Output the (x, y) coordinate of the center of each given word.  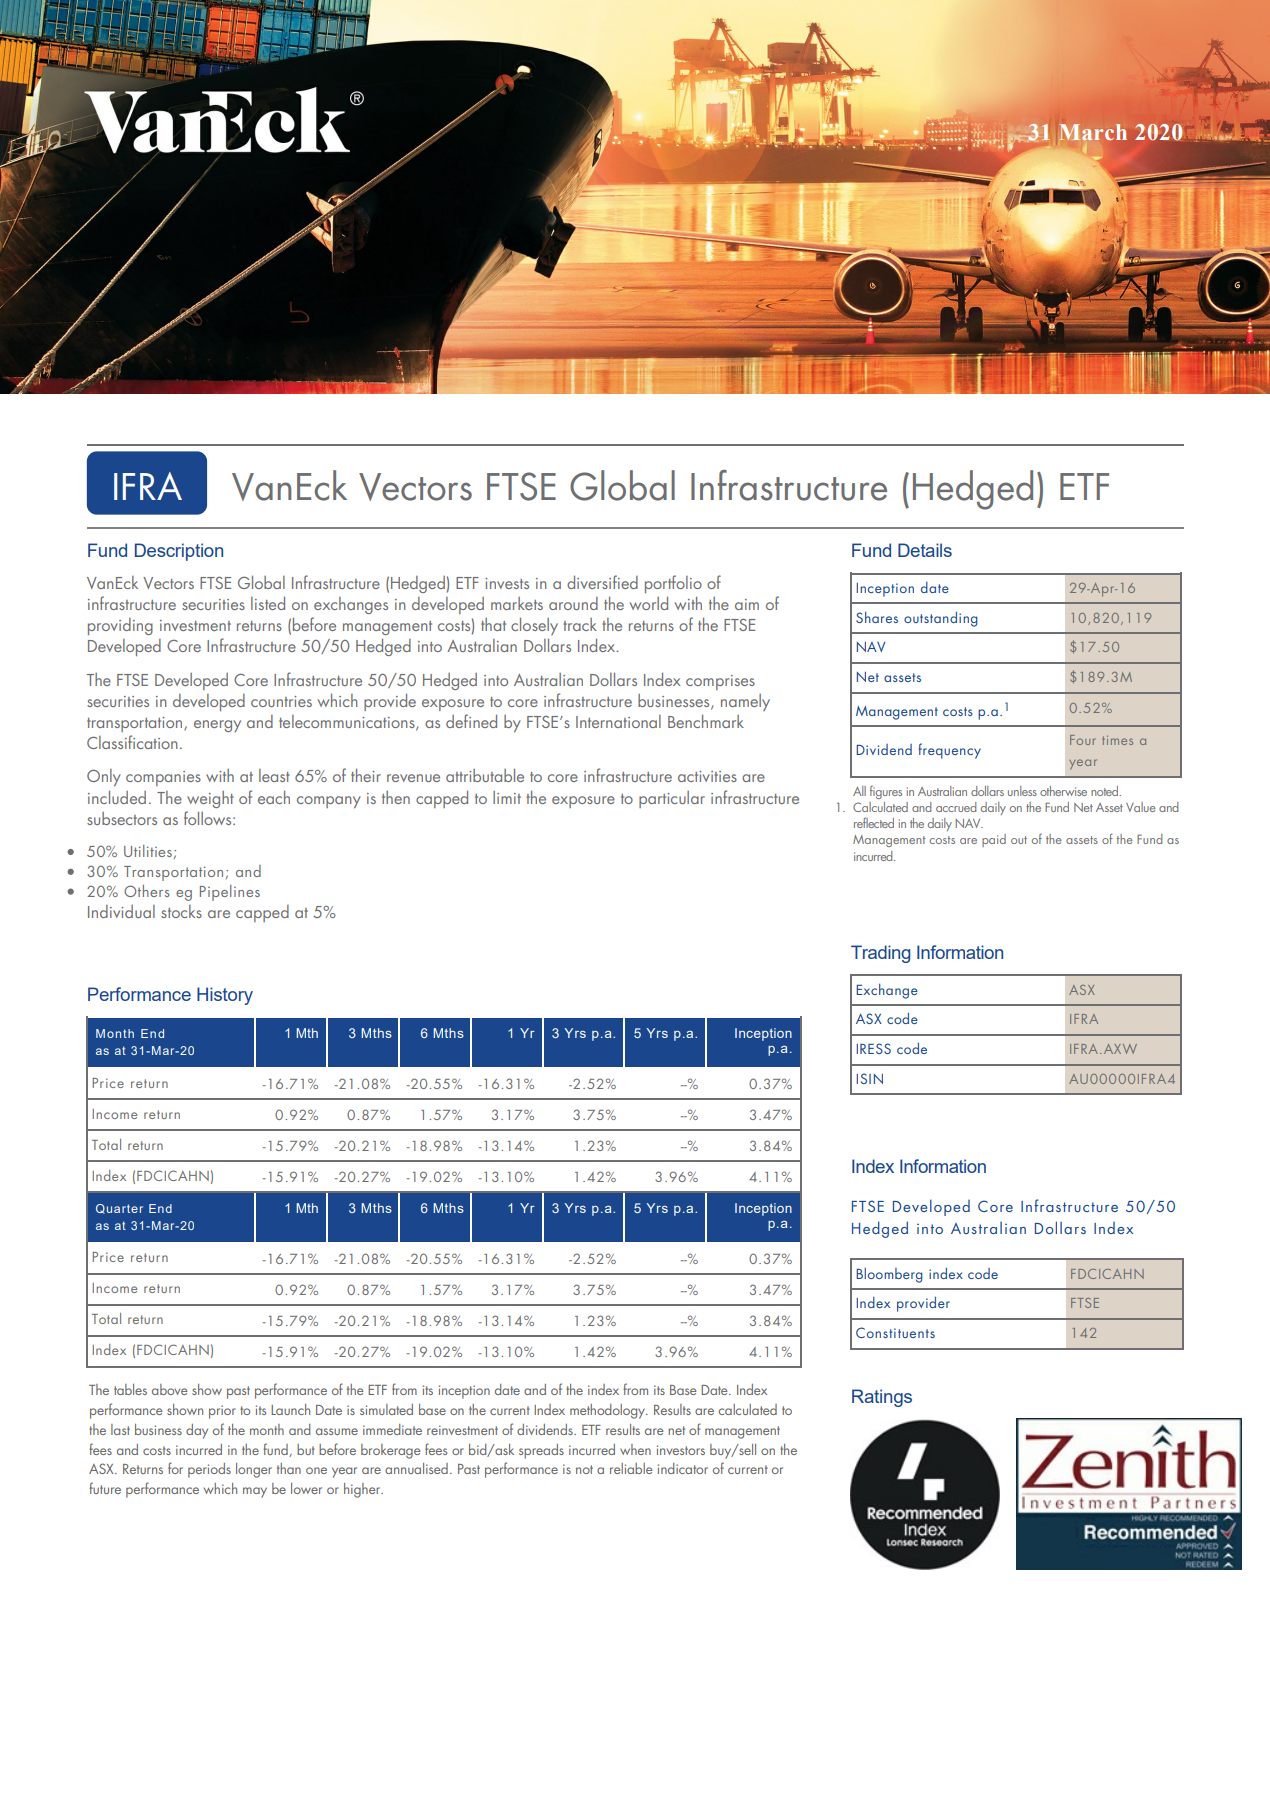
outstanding (941, 619)
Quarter (119, 1209)
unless (1022, 791)
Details (925, 550)
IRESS (874, 1048)
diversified (602, 582)
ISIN (870, 1078)
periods (209, 1470)
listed (268, 603)
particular (672, 799)
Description (179, 552)
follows (209, 818)
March (1093, 132)
